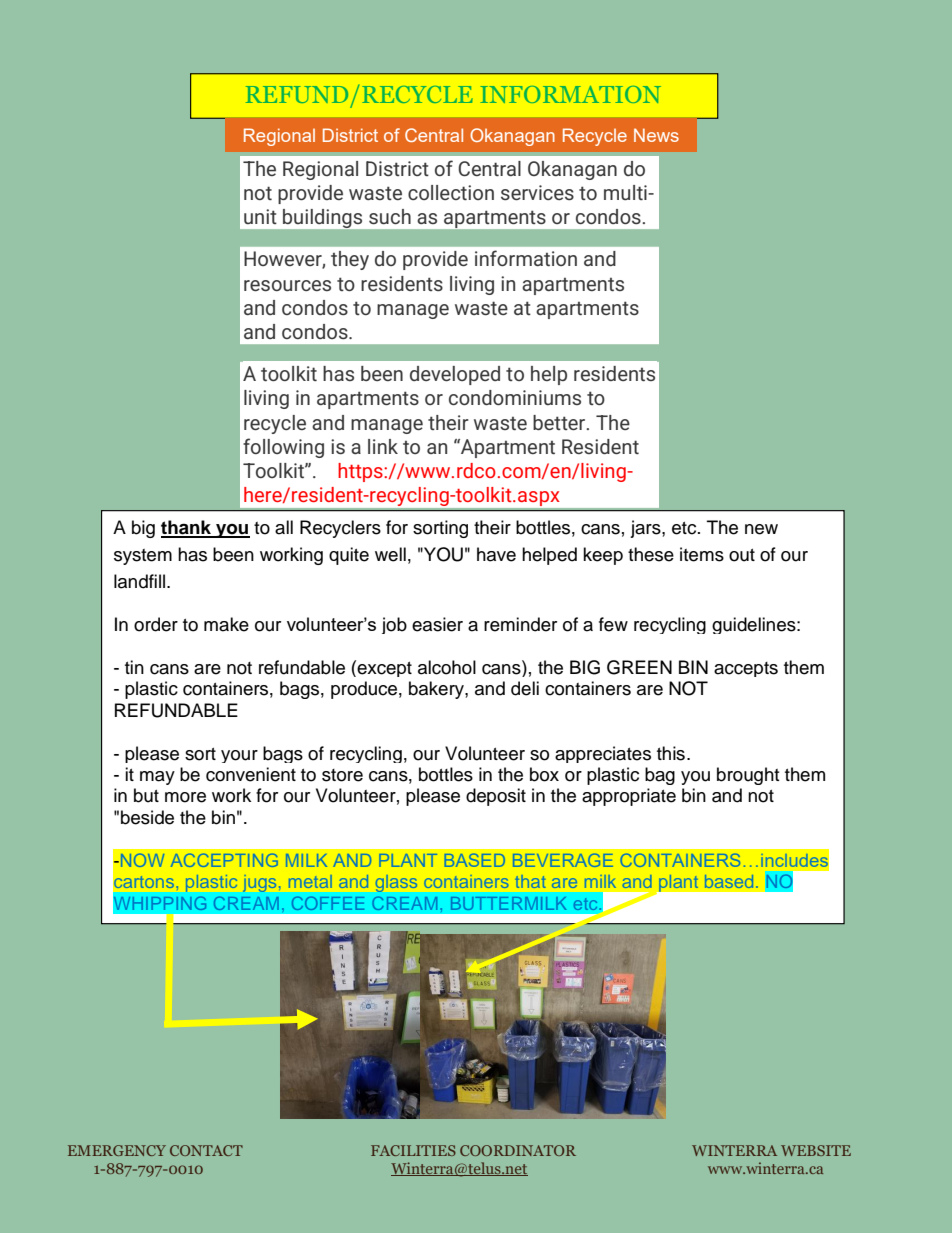 Image resolution: width=952 pixels, height=1233 pixels. I want to click on collection, so click(451, 192).
